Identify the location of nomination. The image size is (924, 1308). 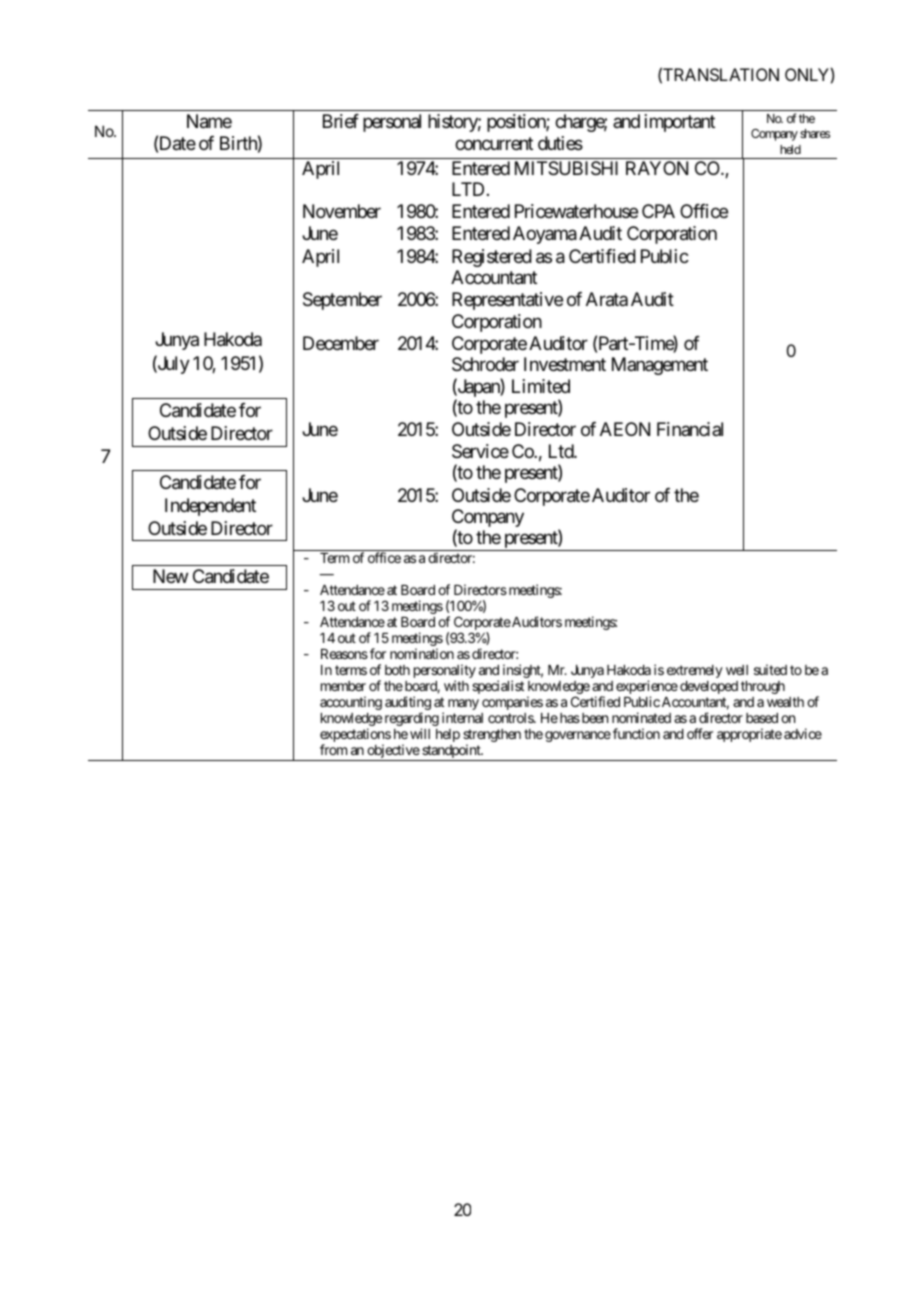
(422, 653).
